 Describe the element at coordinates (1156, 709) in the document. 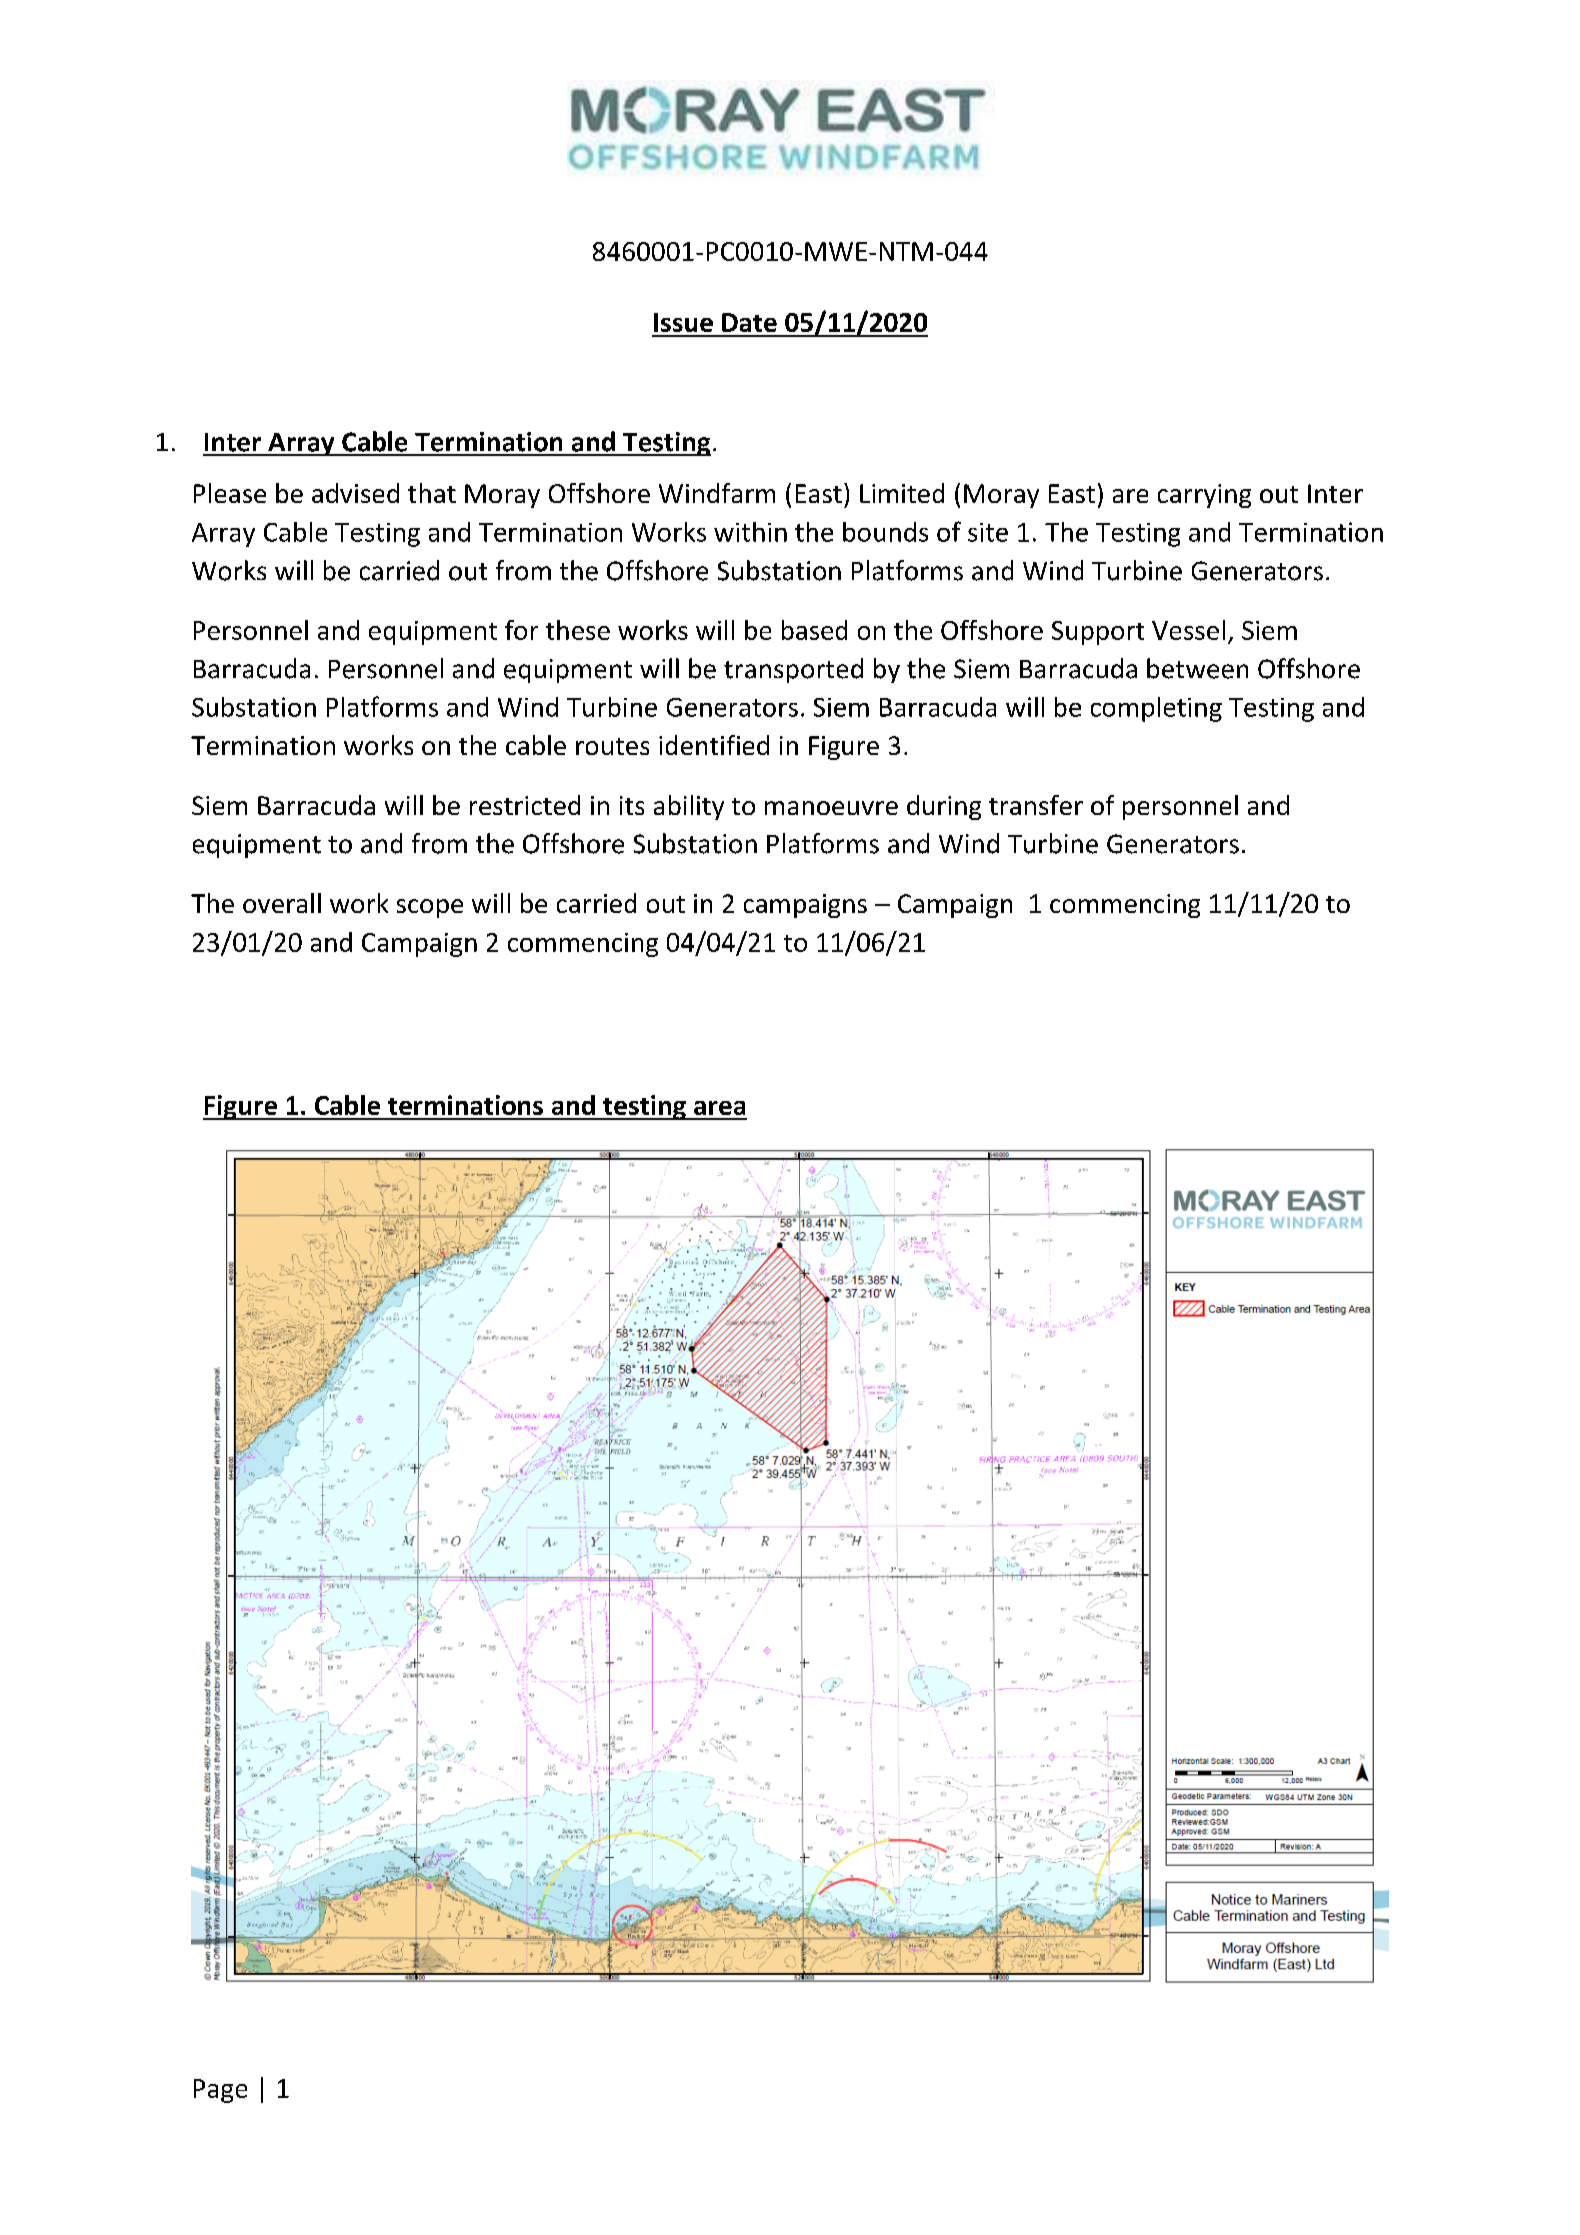

I see `completing` at that location.
